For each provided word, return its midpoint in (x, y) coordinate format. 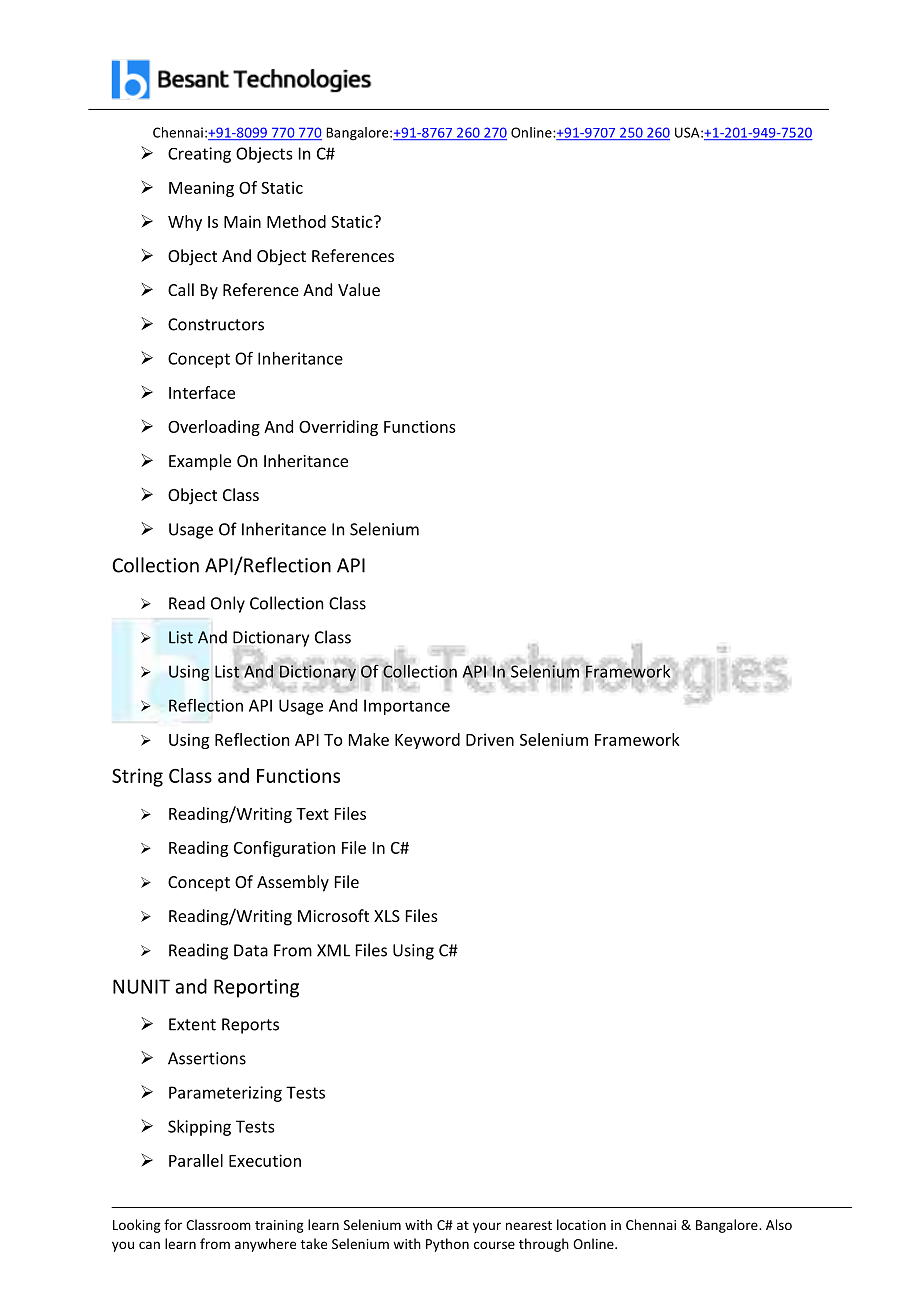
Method (296, 221)
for (173, 1224)
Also (779, 1224)
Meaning (201, 189)
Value (359, 289)
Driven (490, 739)
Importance (407, 707)
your (487, 1227)
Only (228, 604)
